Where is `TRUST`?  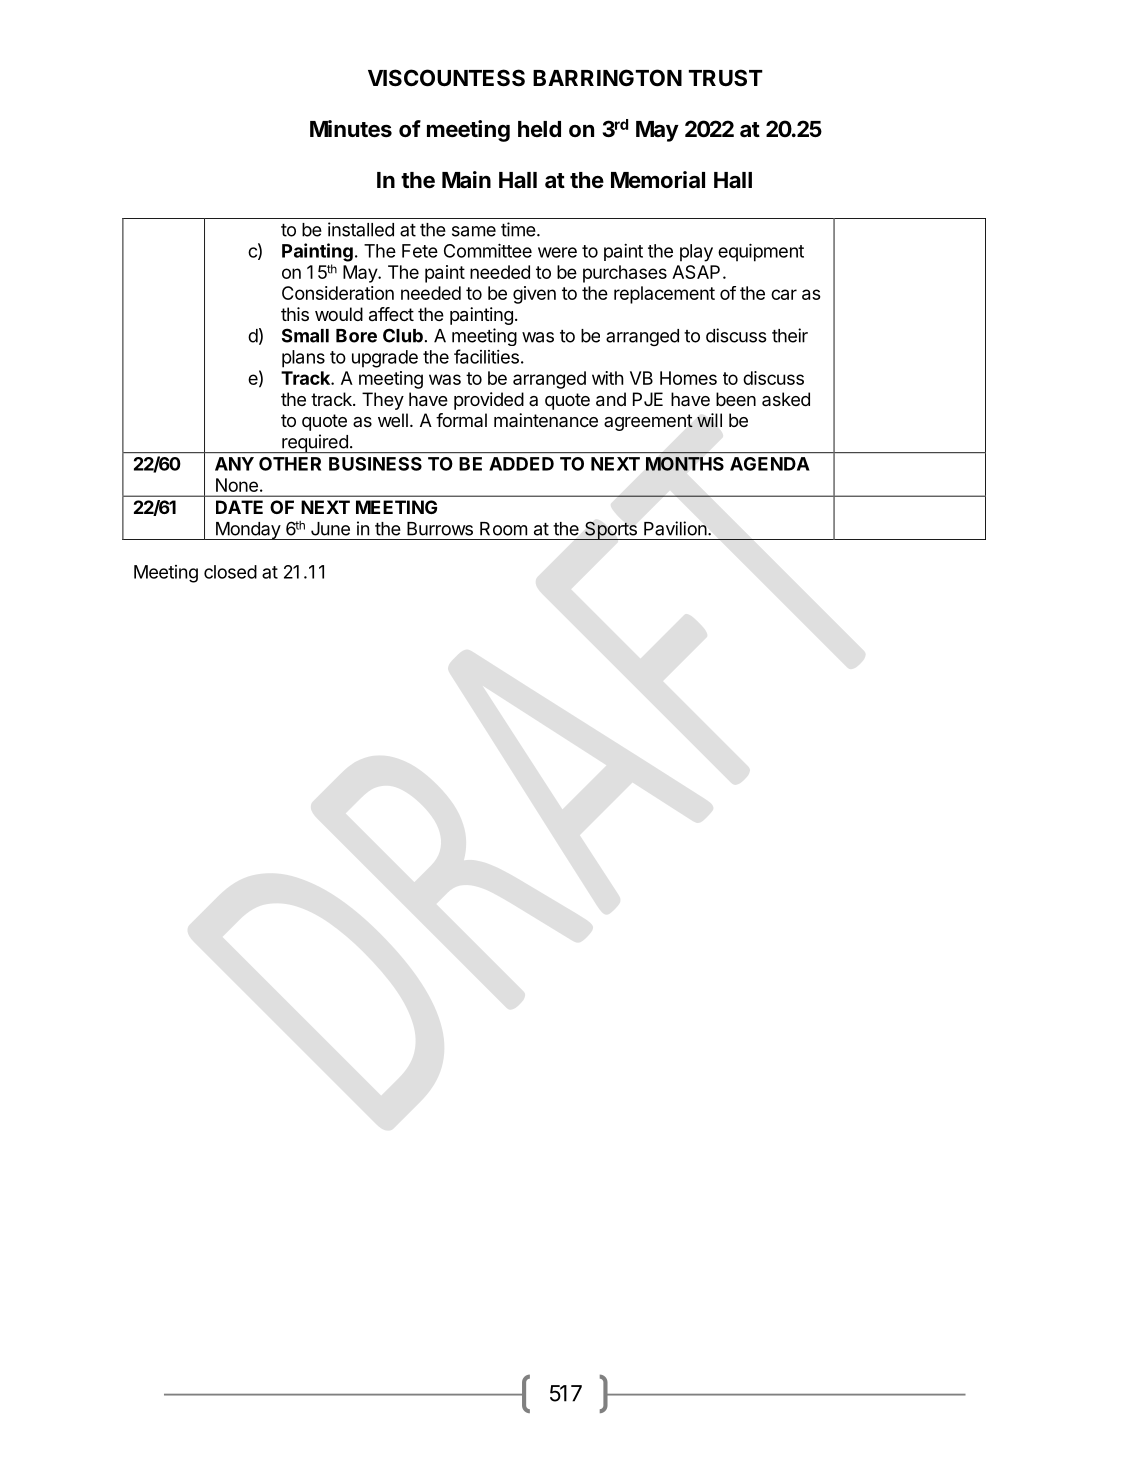
TRUST is located at coordinates (726, 77).
